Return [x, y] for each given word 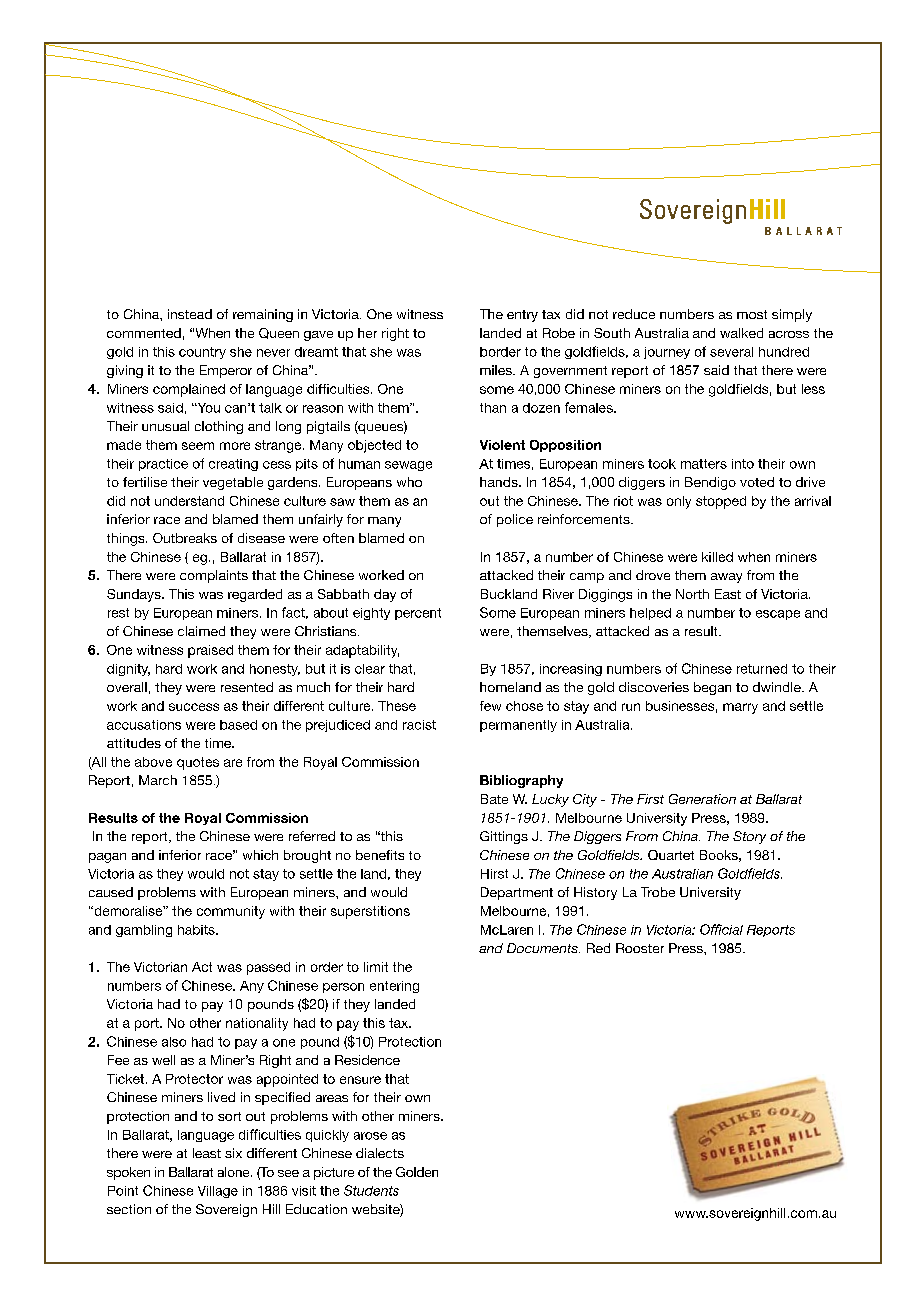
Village [218, 1192]
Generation [702, 799]
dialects [380, 1153]
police [515, 520]
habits [197, 930]
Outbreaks [185, 538]
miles [497, 370]
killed [717, 557]
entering [394, 987]
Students [371, 1190]
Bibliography [521, 781]
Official [721, 929]
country [202, 353]
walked [741, 333]
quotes [198, 763]
